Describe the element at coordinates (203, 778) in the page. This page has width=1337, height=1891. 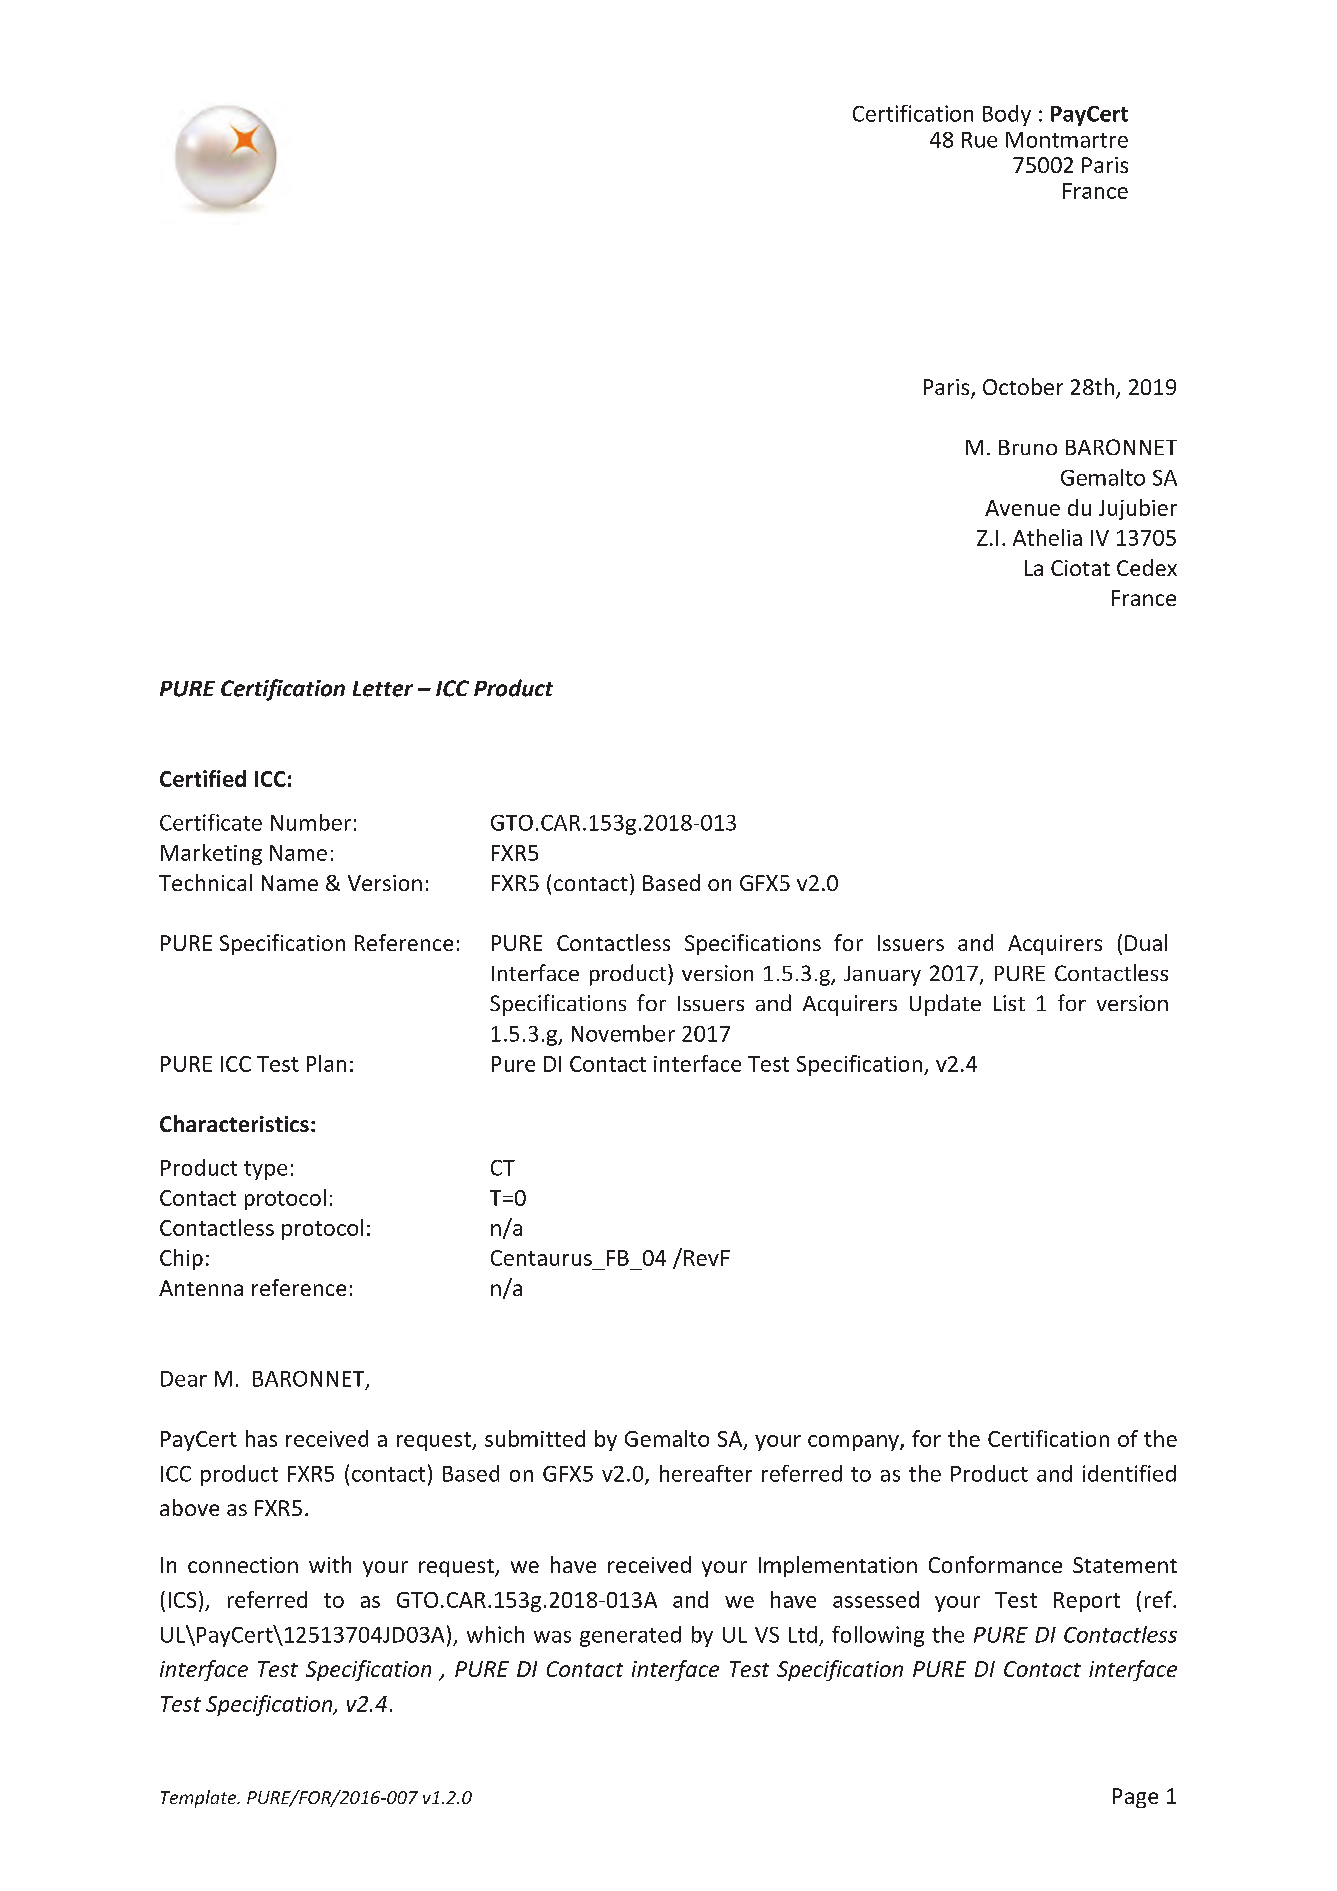
I see `Certified` at that location.
